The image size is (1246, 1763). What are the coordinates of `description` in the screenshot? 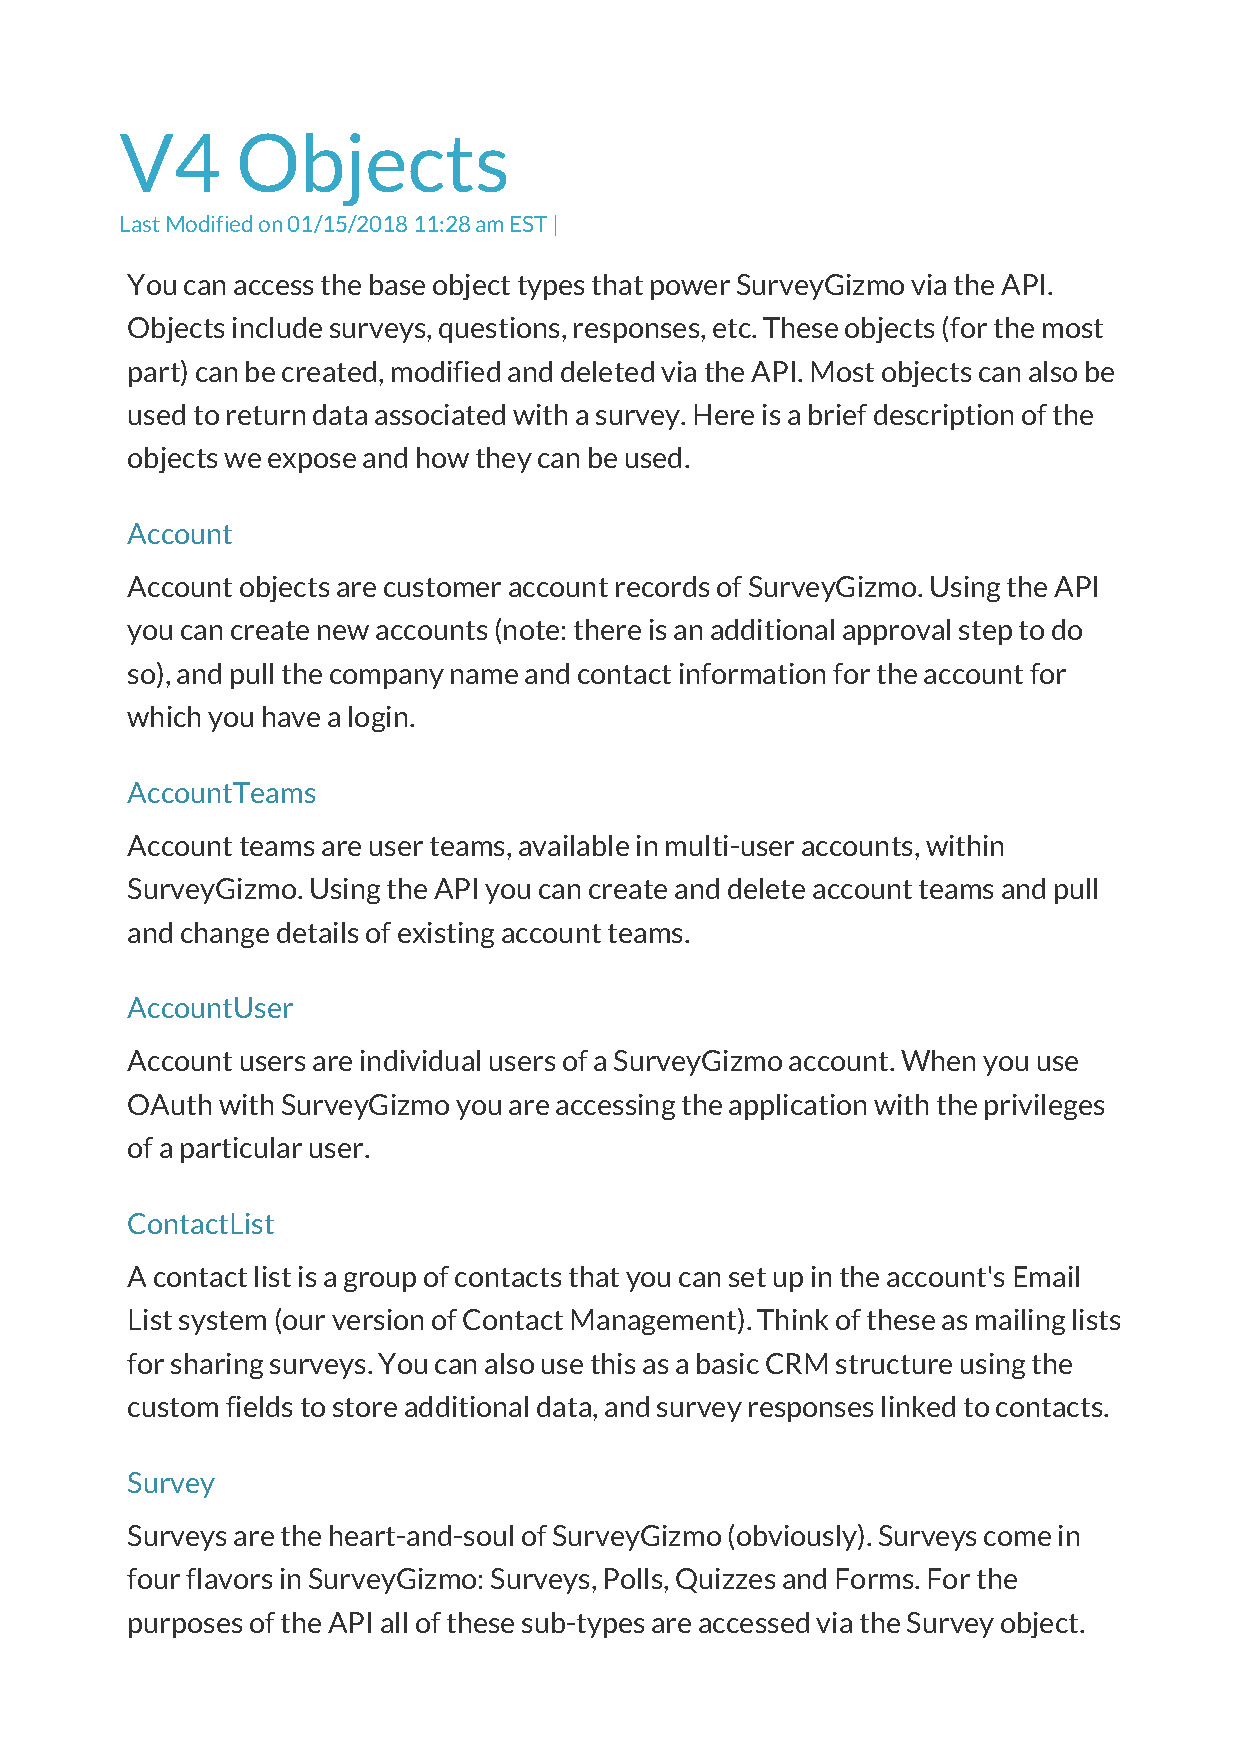 It's located at (943, 417).
